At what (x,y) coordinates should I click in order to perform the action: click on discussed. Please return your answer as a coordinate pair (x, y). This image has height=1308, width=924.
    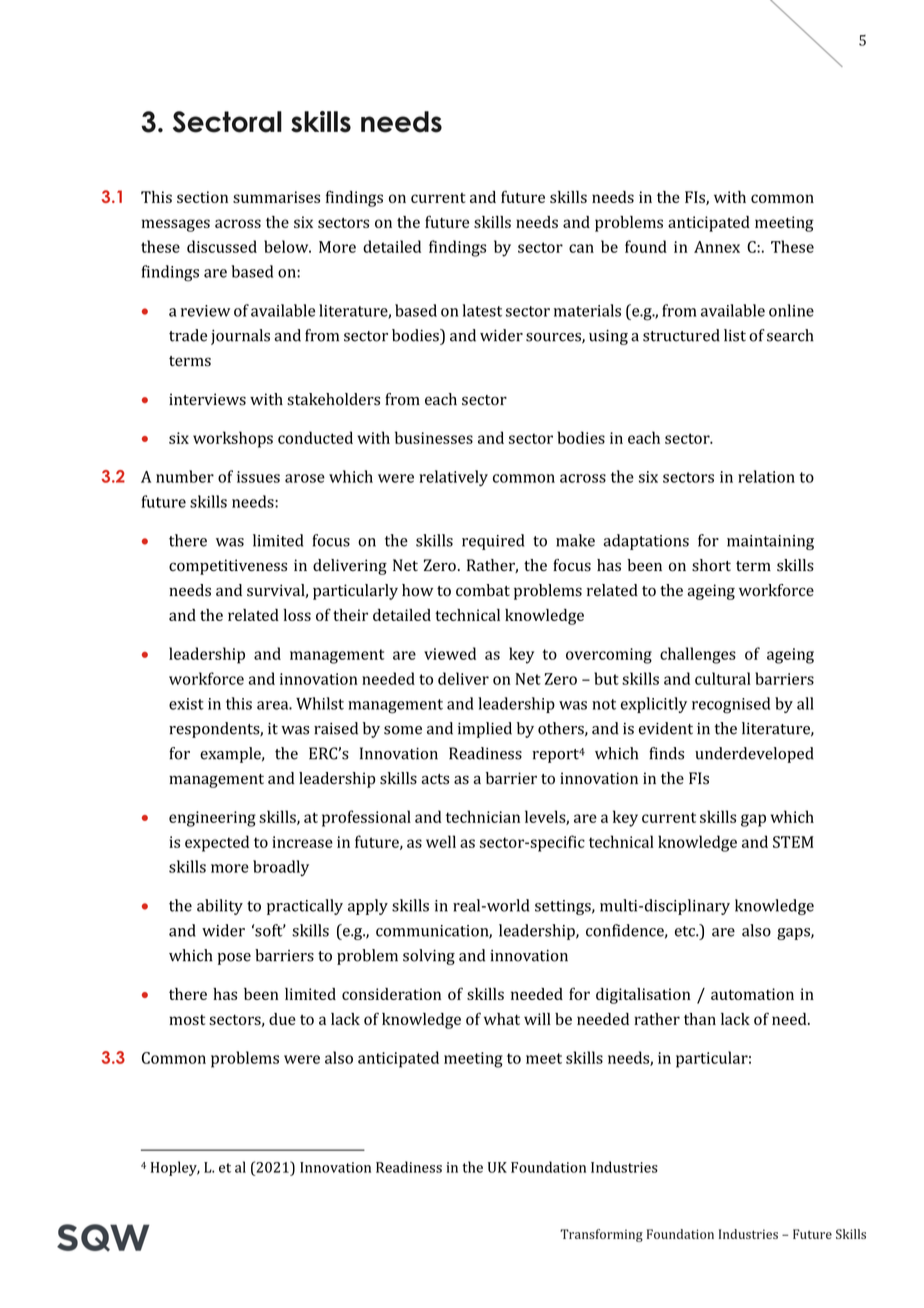
    Looking at the image, I should click on (222, 246).
